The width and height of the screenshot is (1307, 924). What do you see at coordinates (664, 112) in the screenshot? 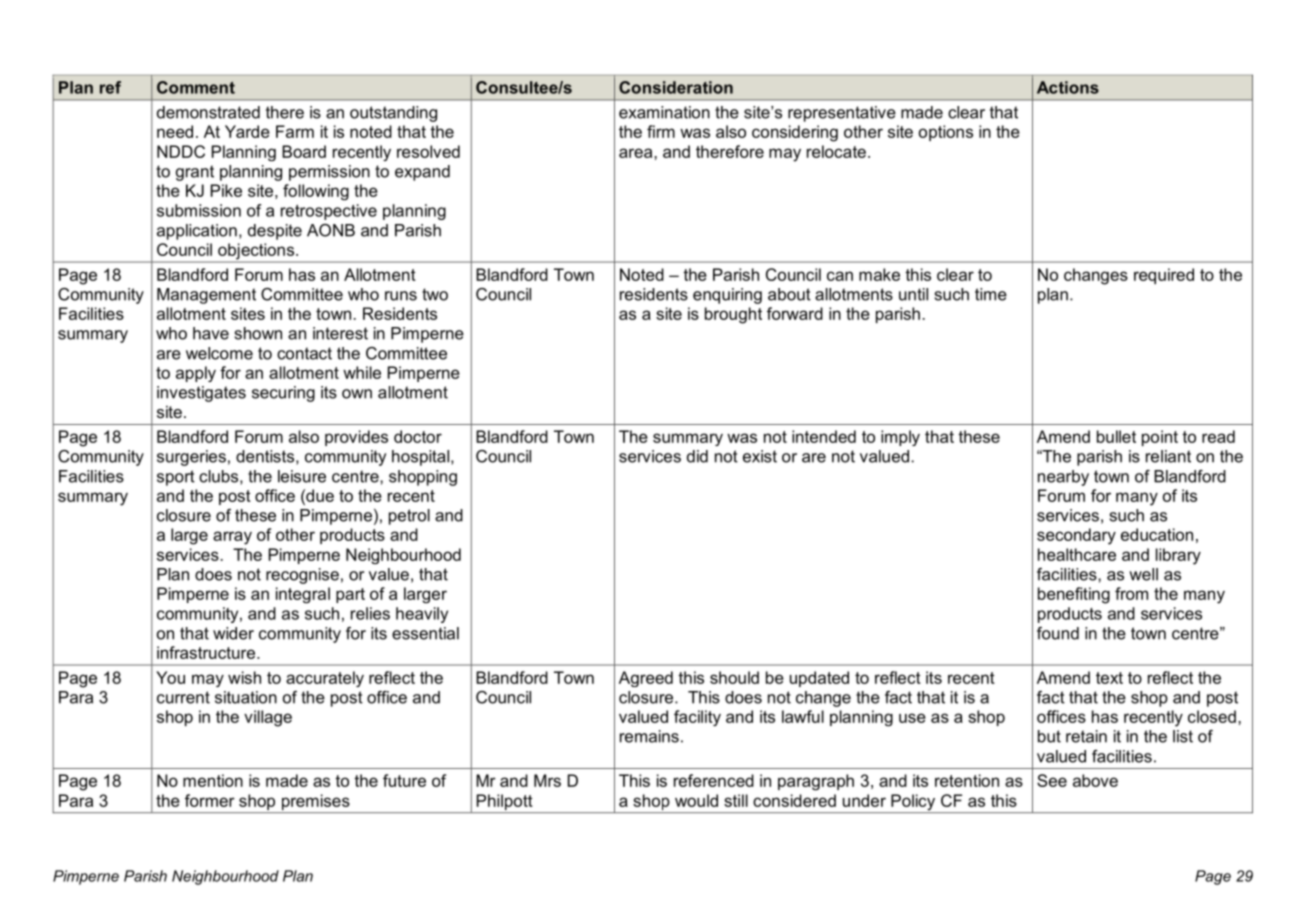
I see `examination` at bounding box center [664, 112].
